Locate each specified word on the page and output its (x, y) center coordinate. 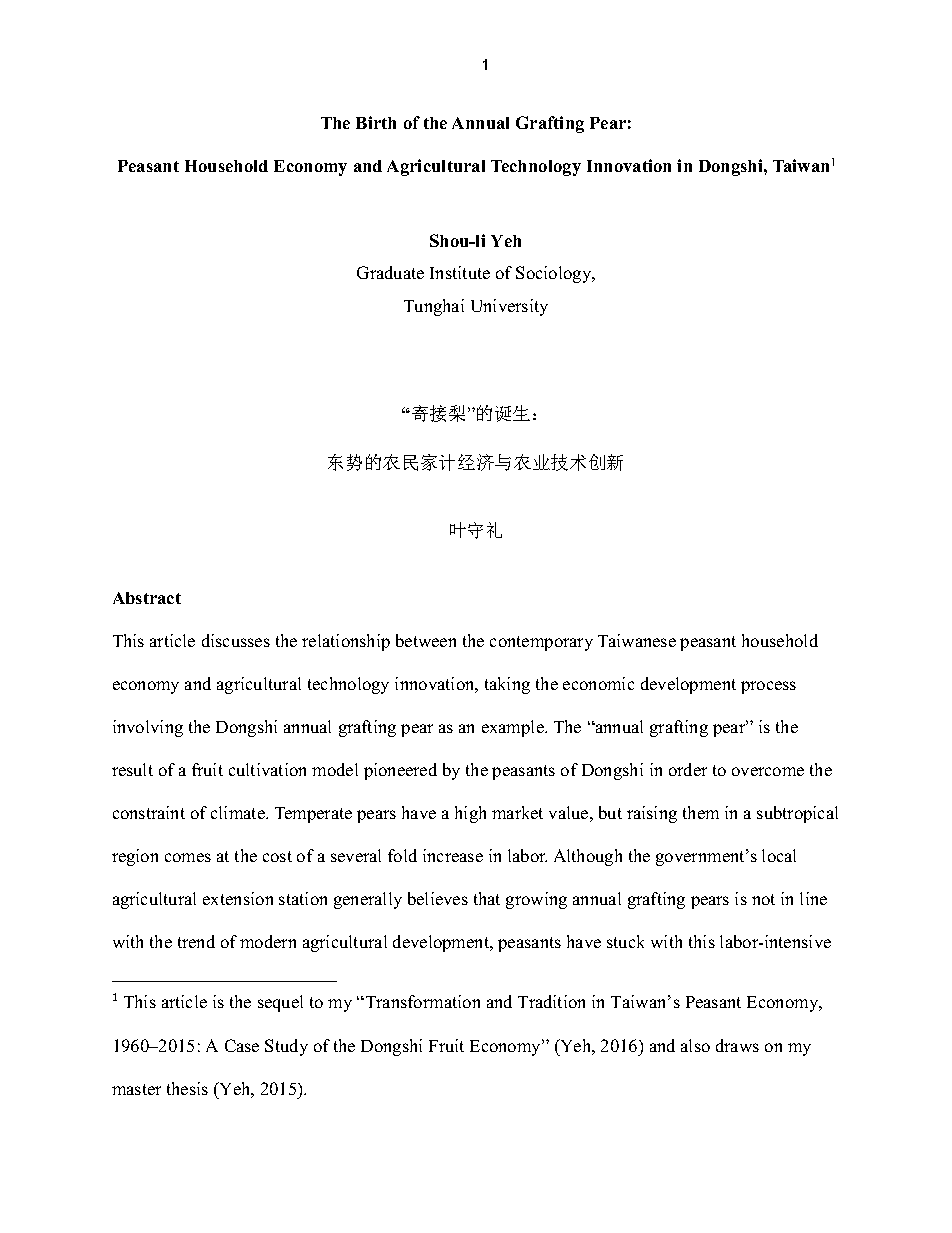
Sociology (555, 274)
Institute (460, 272)
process (768, 687)
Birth (376, 122)
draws (737, 1045)
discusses (236, 640)
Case (242, 1045)
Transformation (421, 1001)
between (426, 640)
